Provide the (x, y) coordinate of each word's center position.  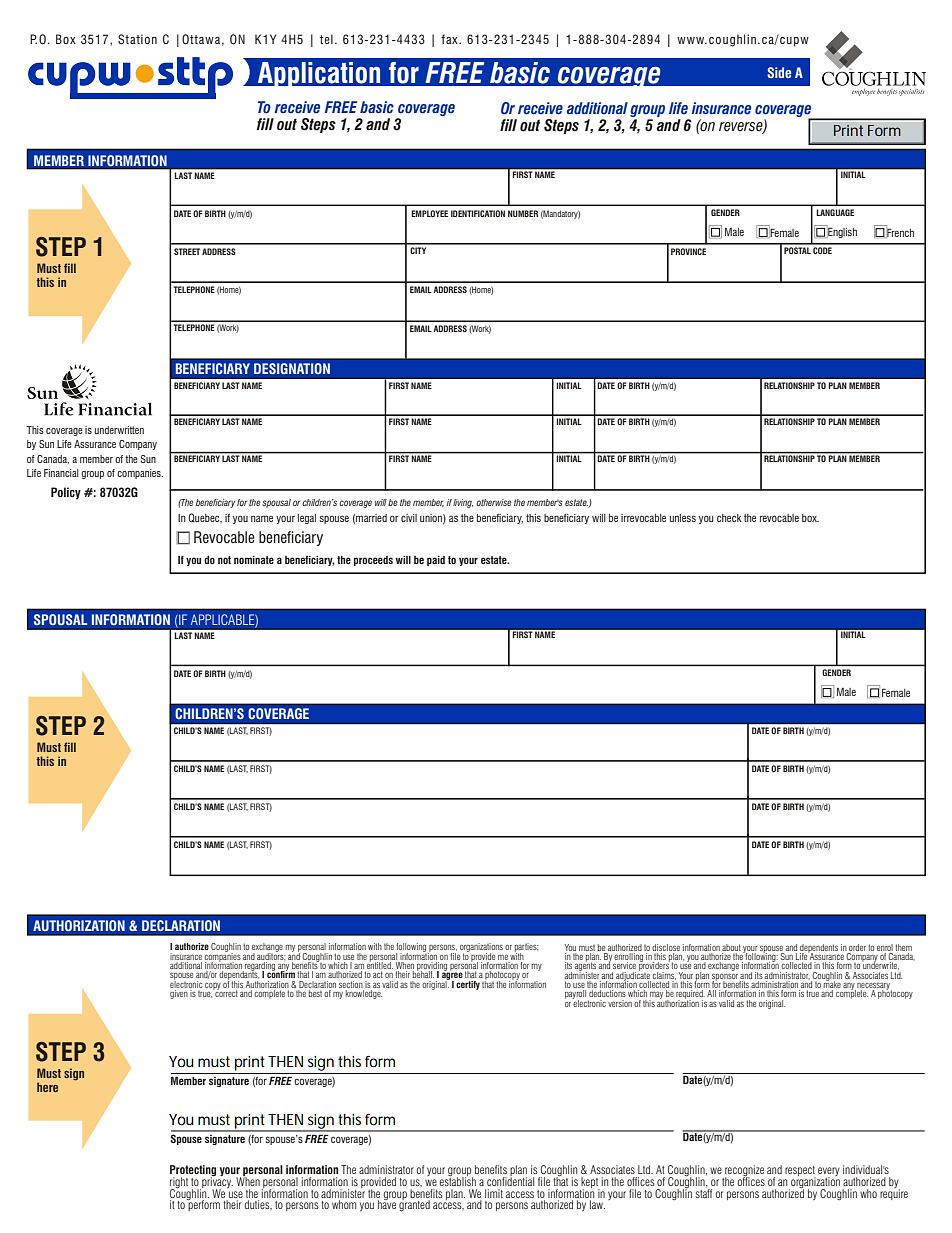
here (47, 1087)
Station (137, 39)
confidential (510, 1180)
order (857, 947)
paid (436, 561)
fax (450, 39)
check (729, 518)
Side (779, 72)
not (224, 560)
